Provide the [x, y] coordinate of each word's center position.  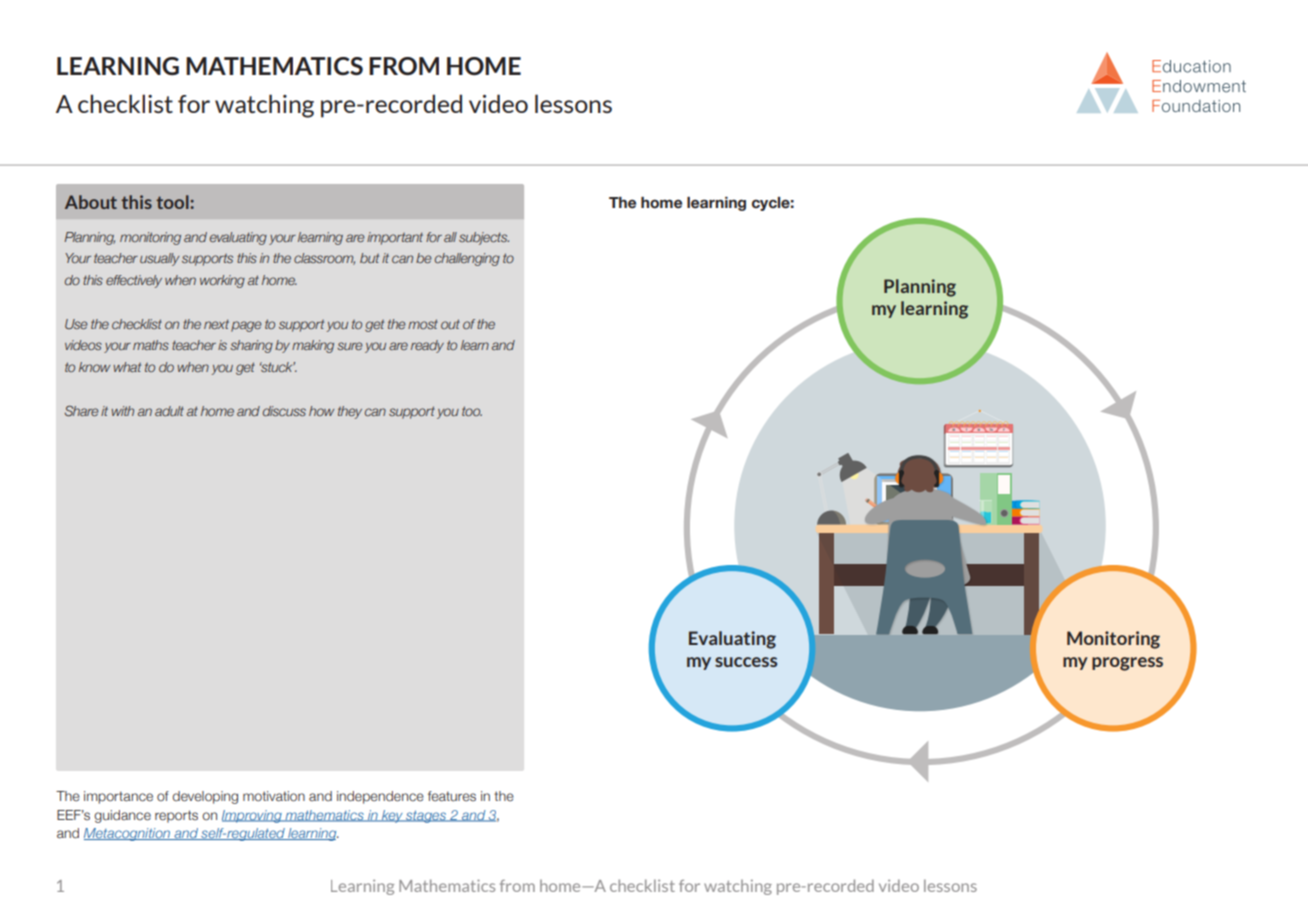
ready [427, 346]
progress [1127, 664]
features [452, 796]
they [350, 412]
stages [426, 816]
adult [169, 411]
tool [173, 202]
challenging [467, 259]
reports [176, 816]
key [392, 816]
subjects [484, 238]
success [746, 662]
